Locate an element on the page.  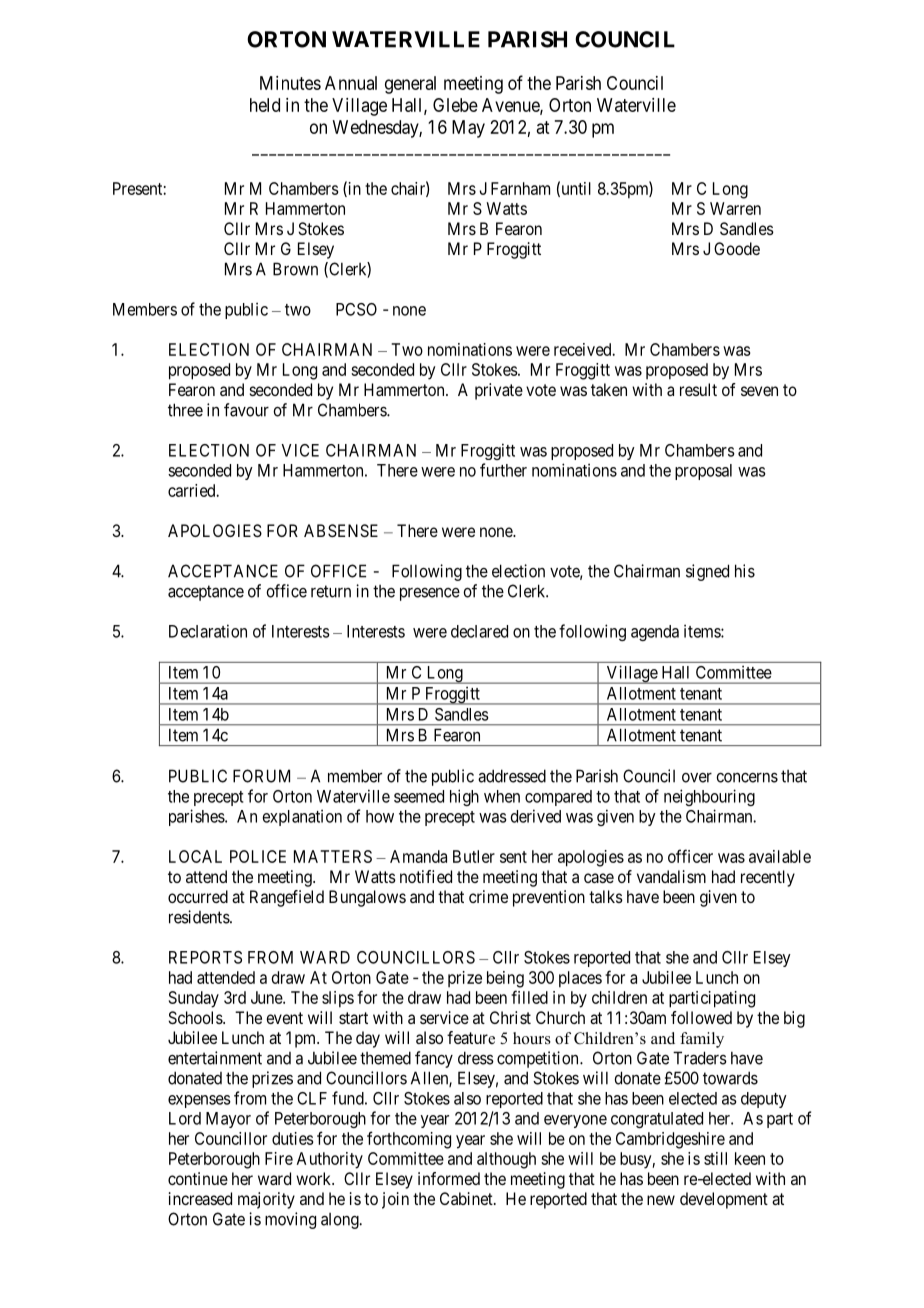
declared is located at coordinates (479, 631).
